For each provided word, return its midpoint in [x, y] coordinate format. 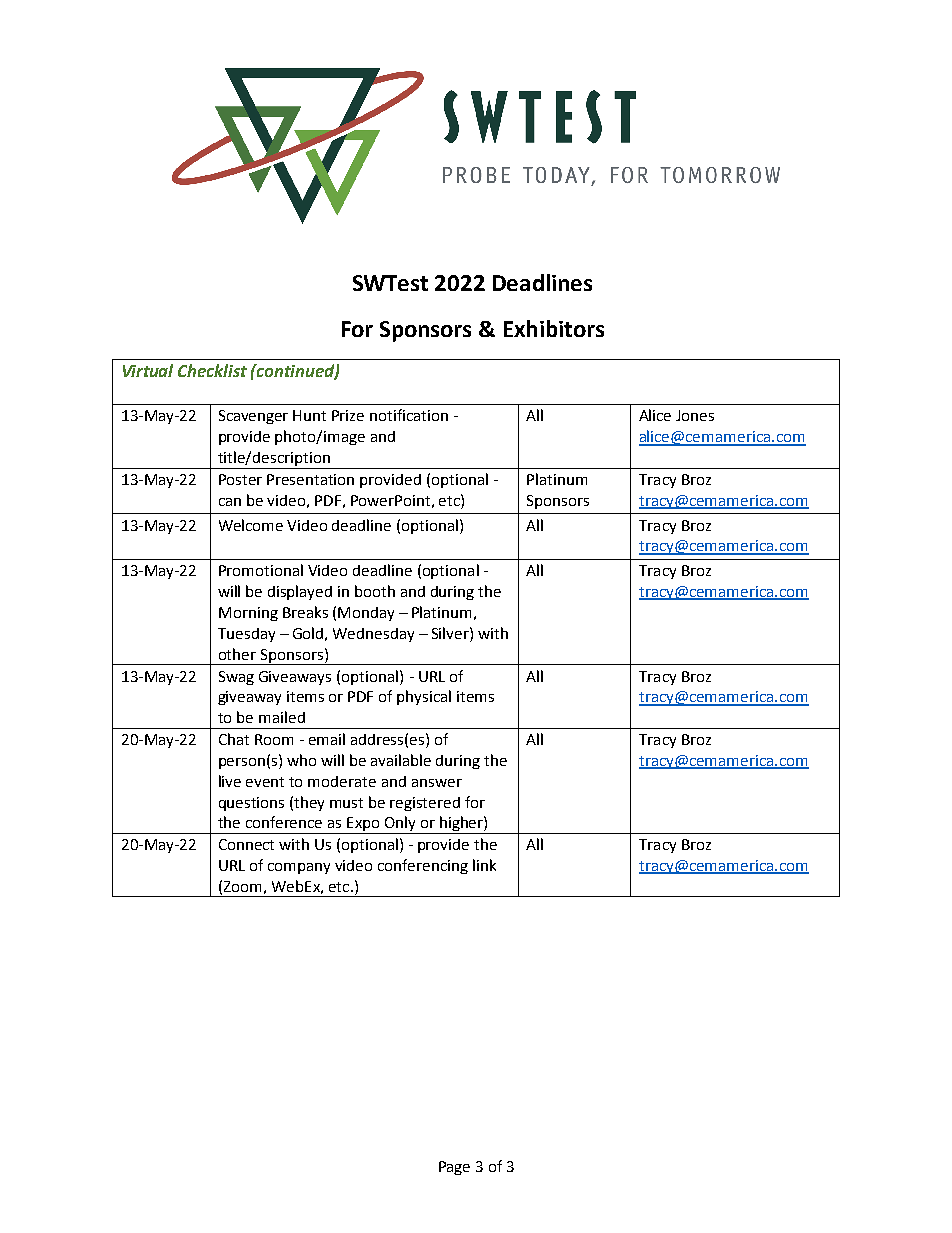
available [401, 760]
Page [454, 1168]
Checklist [212, 370]
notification [409, 415]
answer [437, 783]
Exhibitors [554, 328]
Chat [234, 739]
